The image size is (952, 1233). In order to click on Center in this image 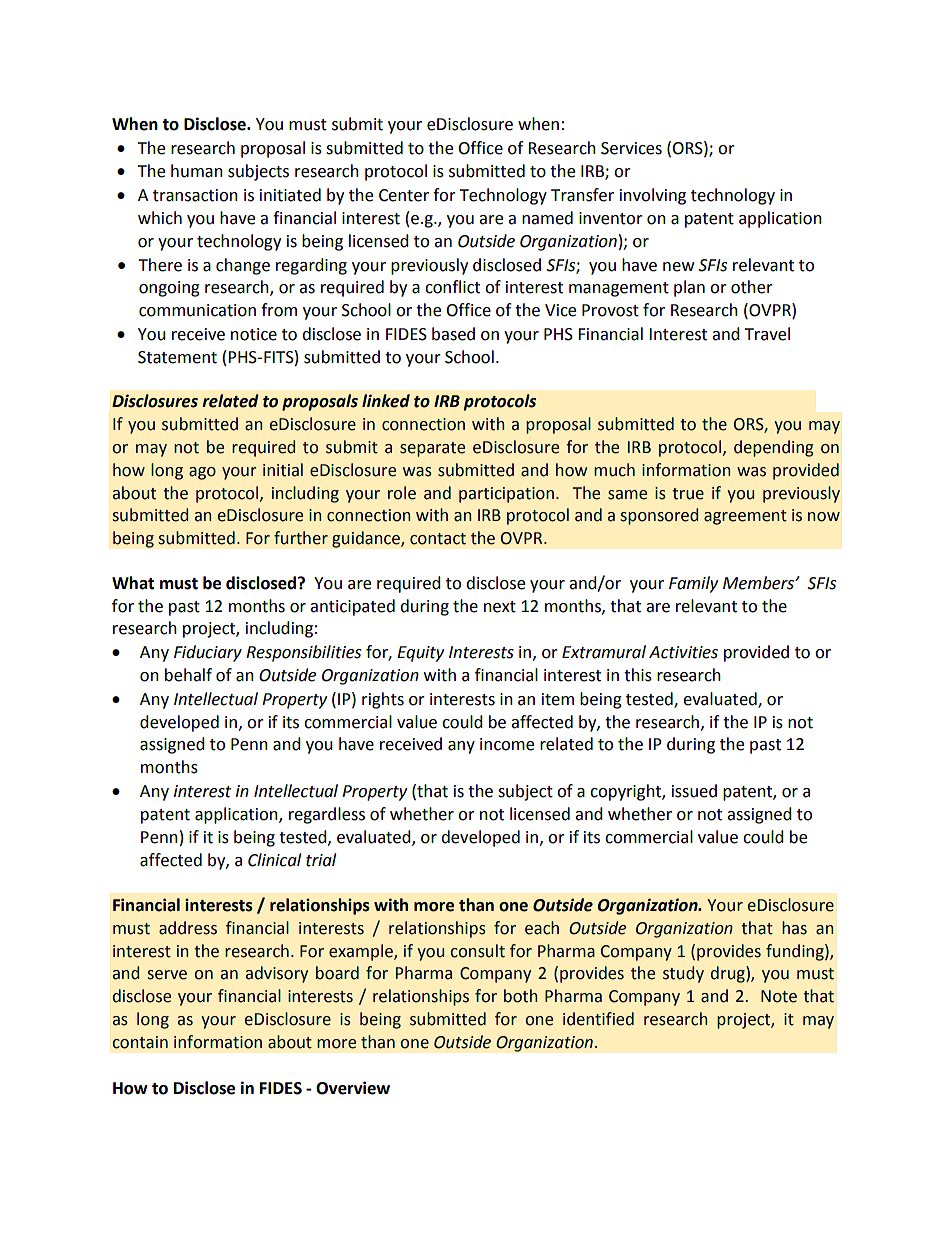, I will do `click(404, 195)`.
